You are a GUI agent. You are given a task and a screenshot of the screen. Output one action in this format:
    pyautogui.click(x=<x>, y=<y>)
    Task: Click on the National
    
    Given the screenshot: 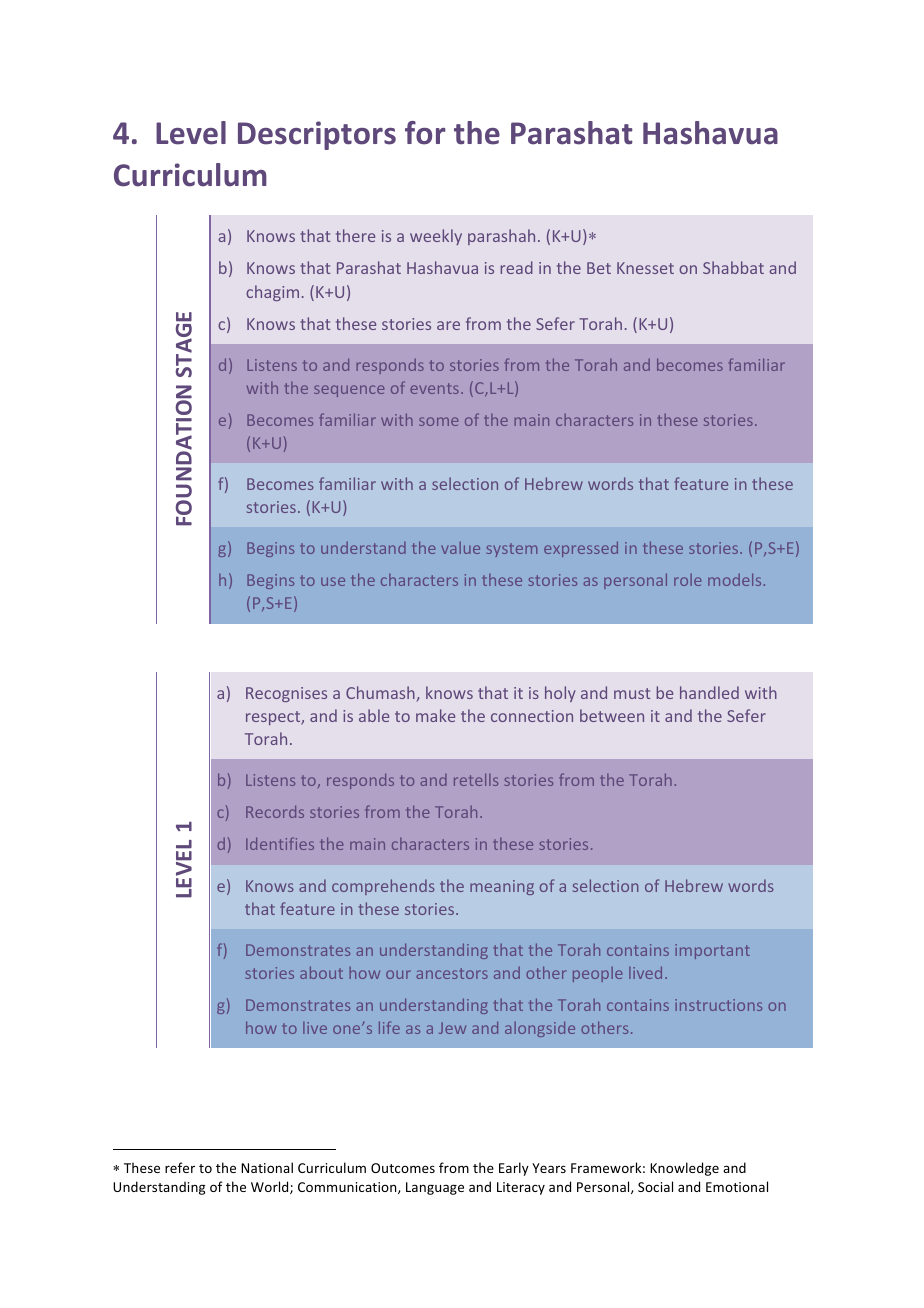 What is the action you would take?
    pyautogui.click(x=267, y=1167)
